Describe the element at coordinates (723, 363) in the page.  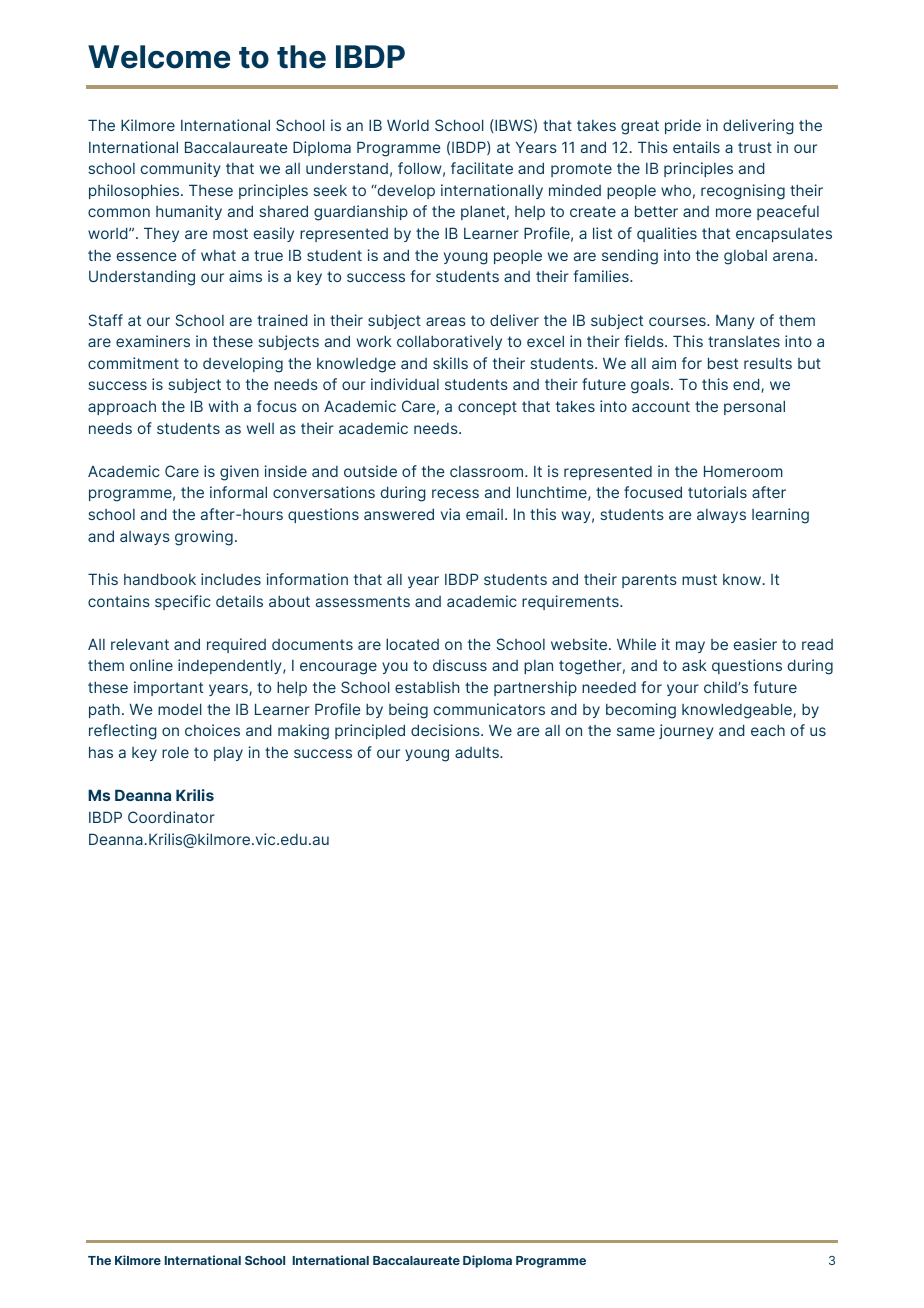
I see `best` at that location.
